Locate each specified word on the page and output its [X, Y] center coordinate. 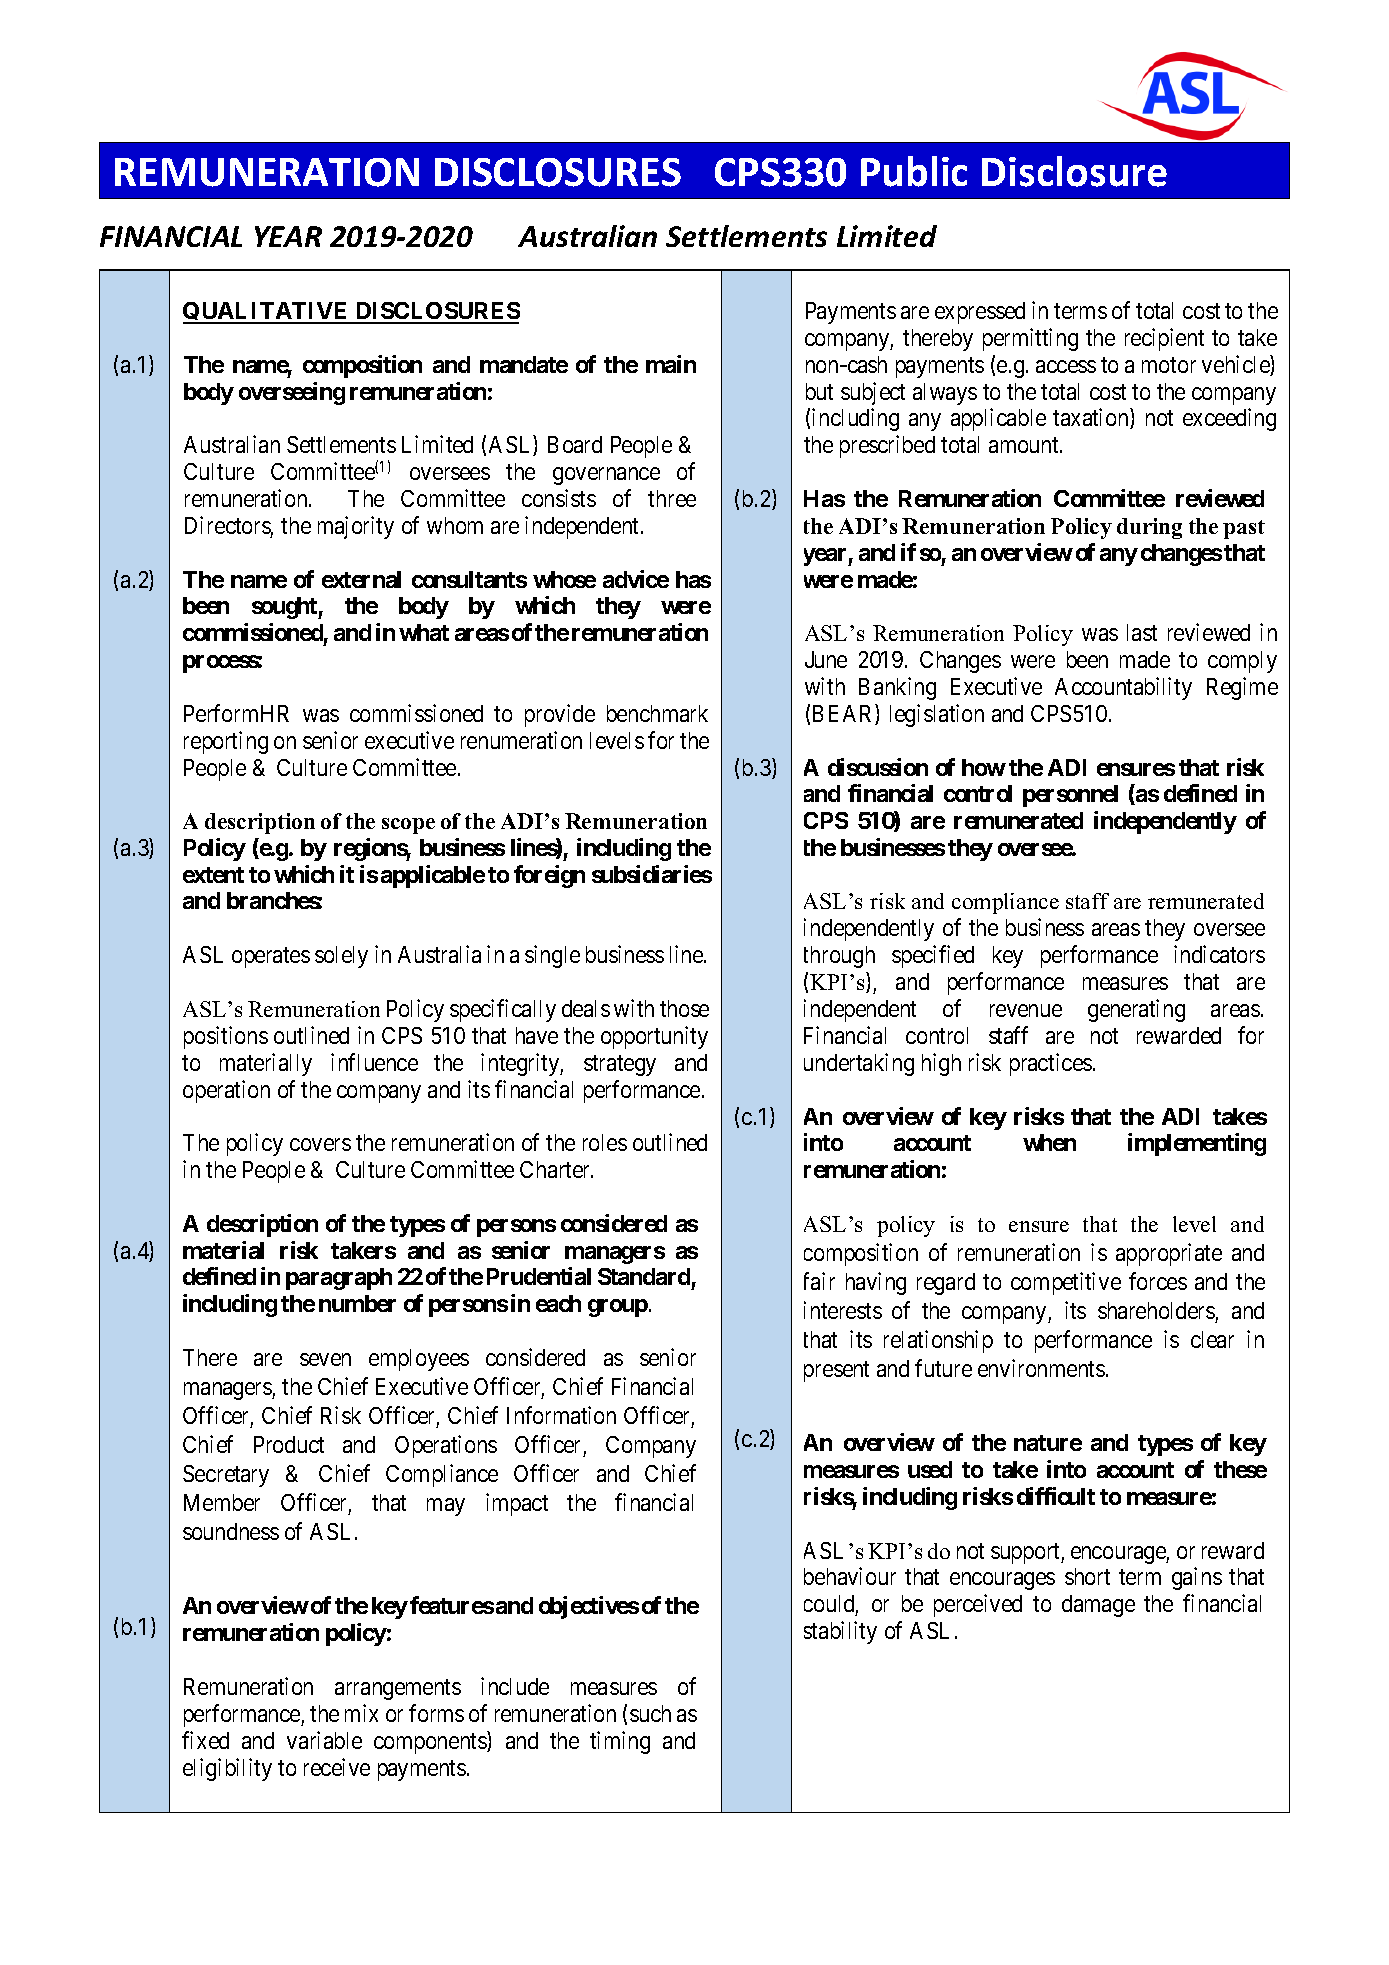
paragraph [339, 1279]
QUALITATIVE [267, 313]
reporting [226, 742]
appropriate [1169, 1254]
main [671, 364]
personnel [1070, 796]
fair [819, 1281]
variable [324, 1740]
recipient [1164, 339]
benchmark [657, 713]
